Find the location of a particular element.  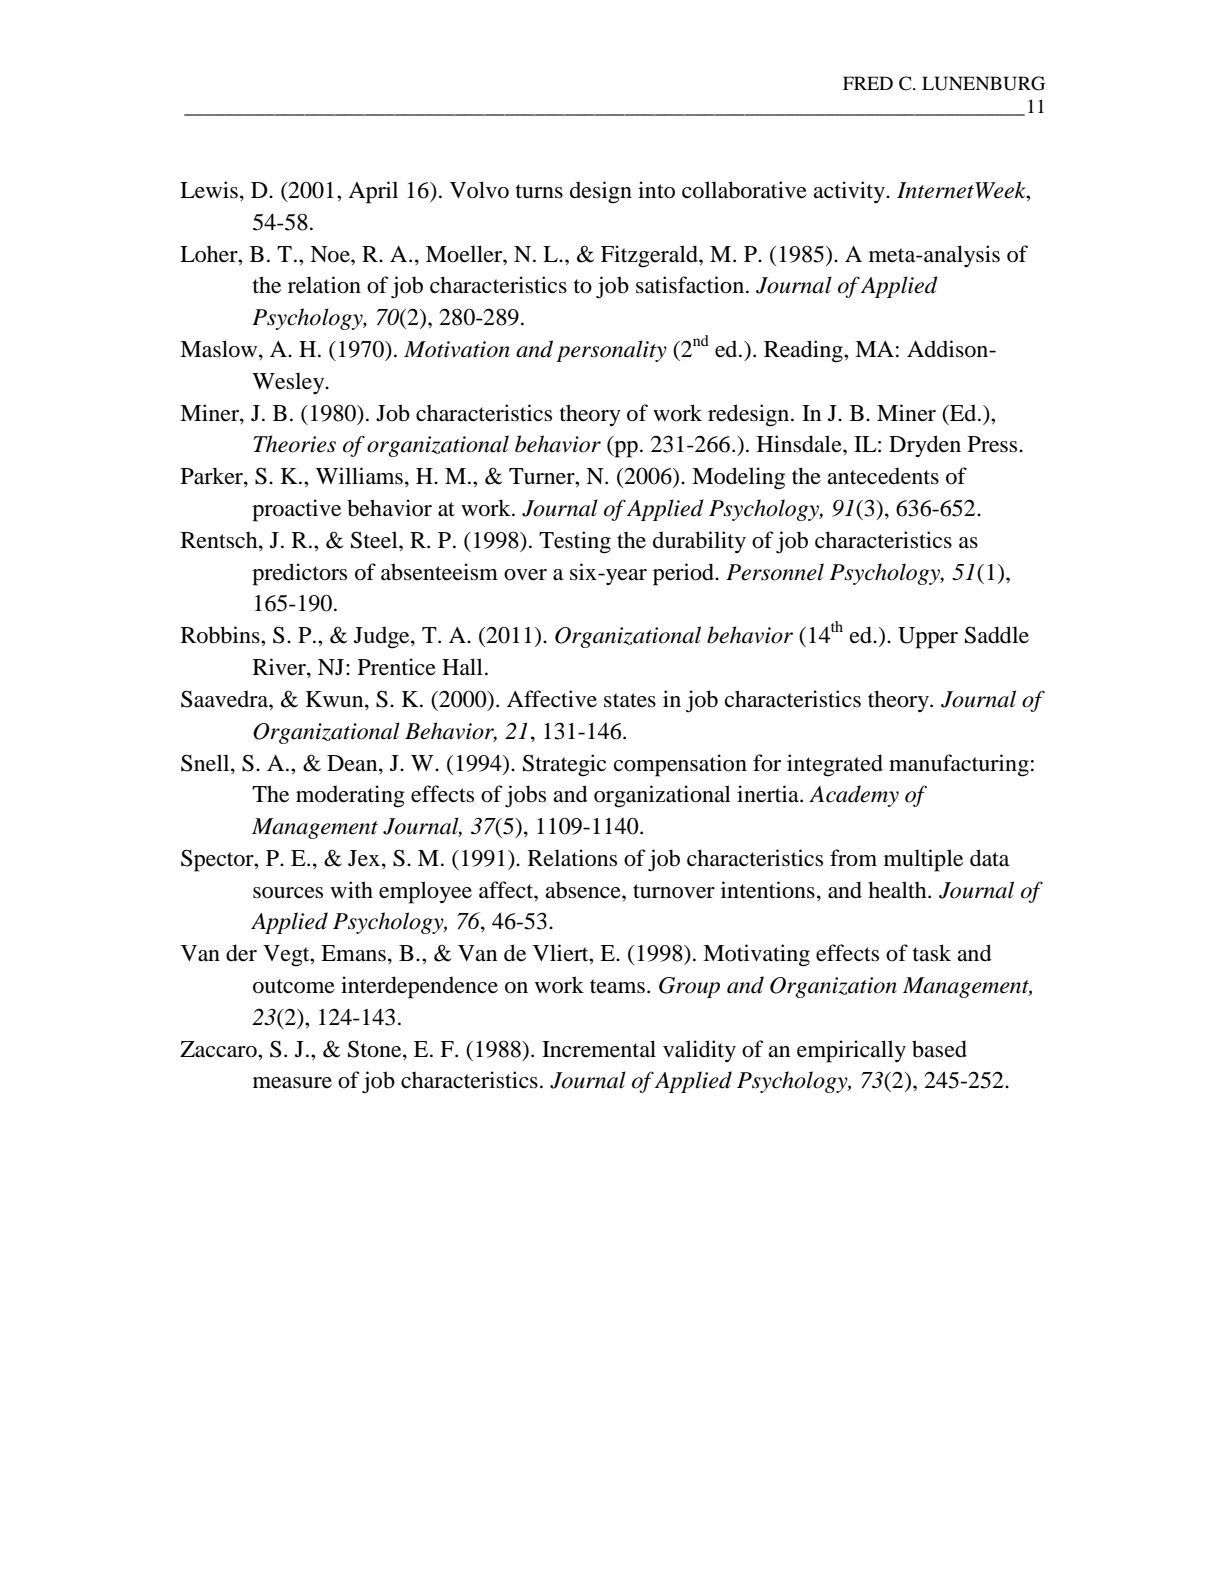

April is located at coordinates (373, 192).
